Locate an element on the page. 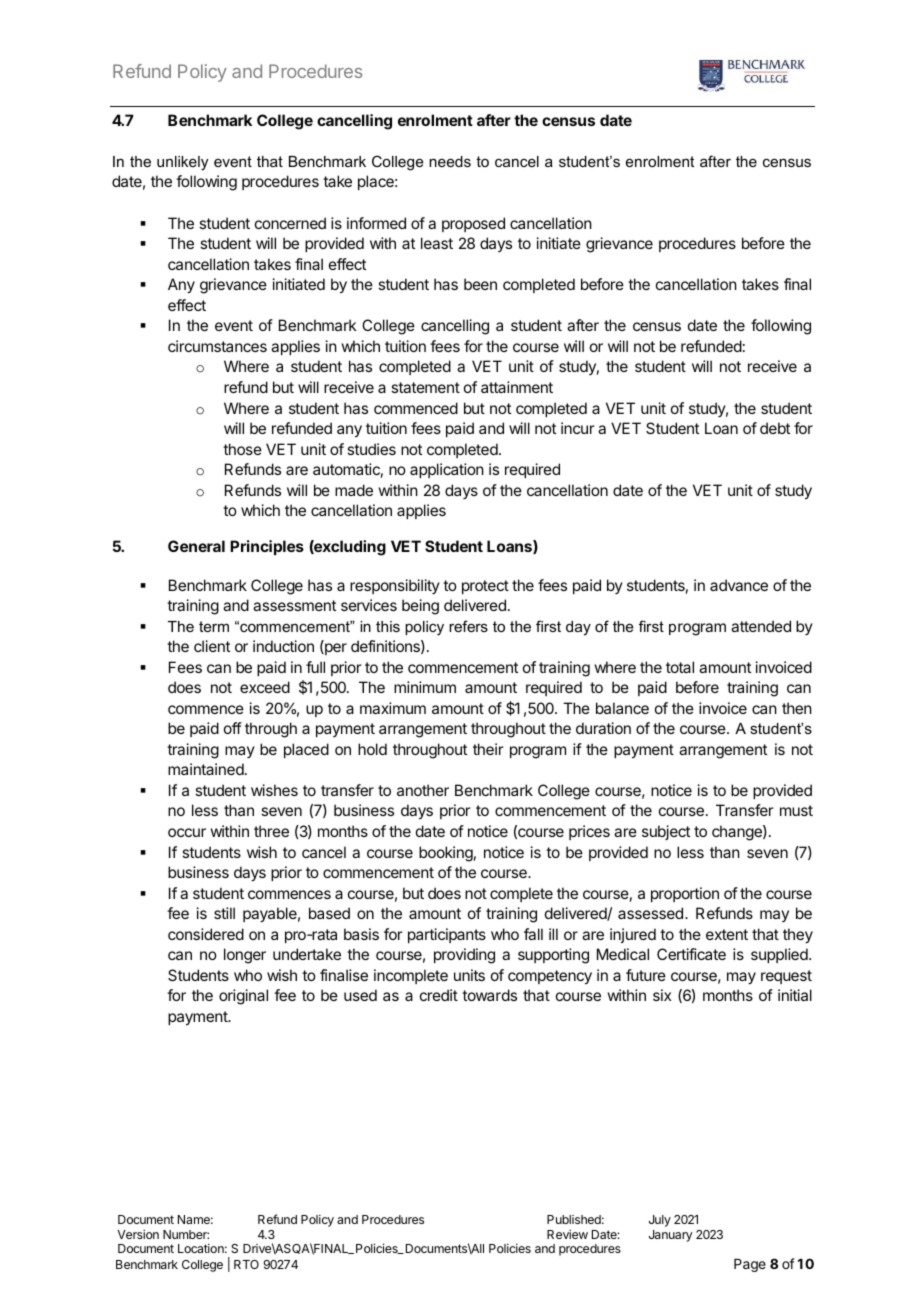 This image has width=924, height=1307. protect is located at coordinates (485, 587).
